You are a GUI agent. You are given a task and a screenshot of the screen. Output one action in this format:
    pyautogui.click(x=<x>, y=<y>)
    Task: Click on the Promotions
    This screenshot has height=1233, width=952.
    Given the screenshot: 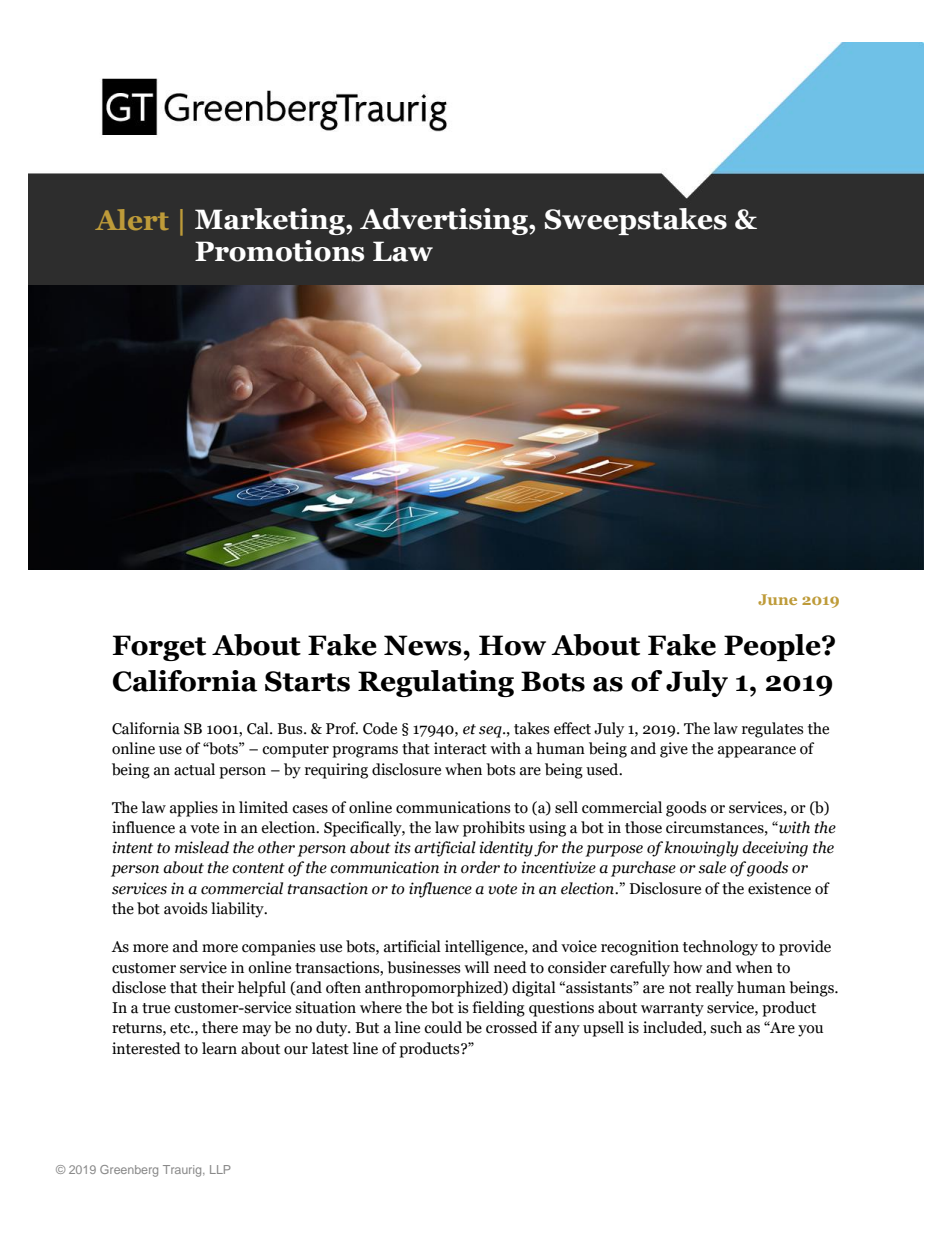 What is the action you would take?
    pyautogui.click(x=279, y=251)
